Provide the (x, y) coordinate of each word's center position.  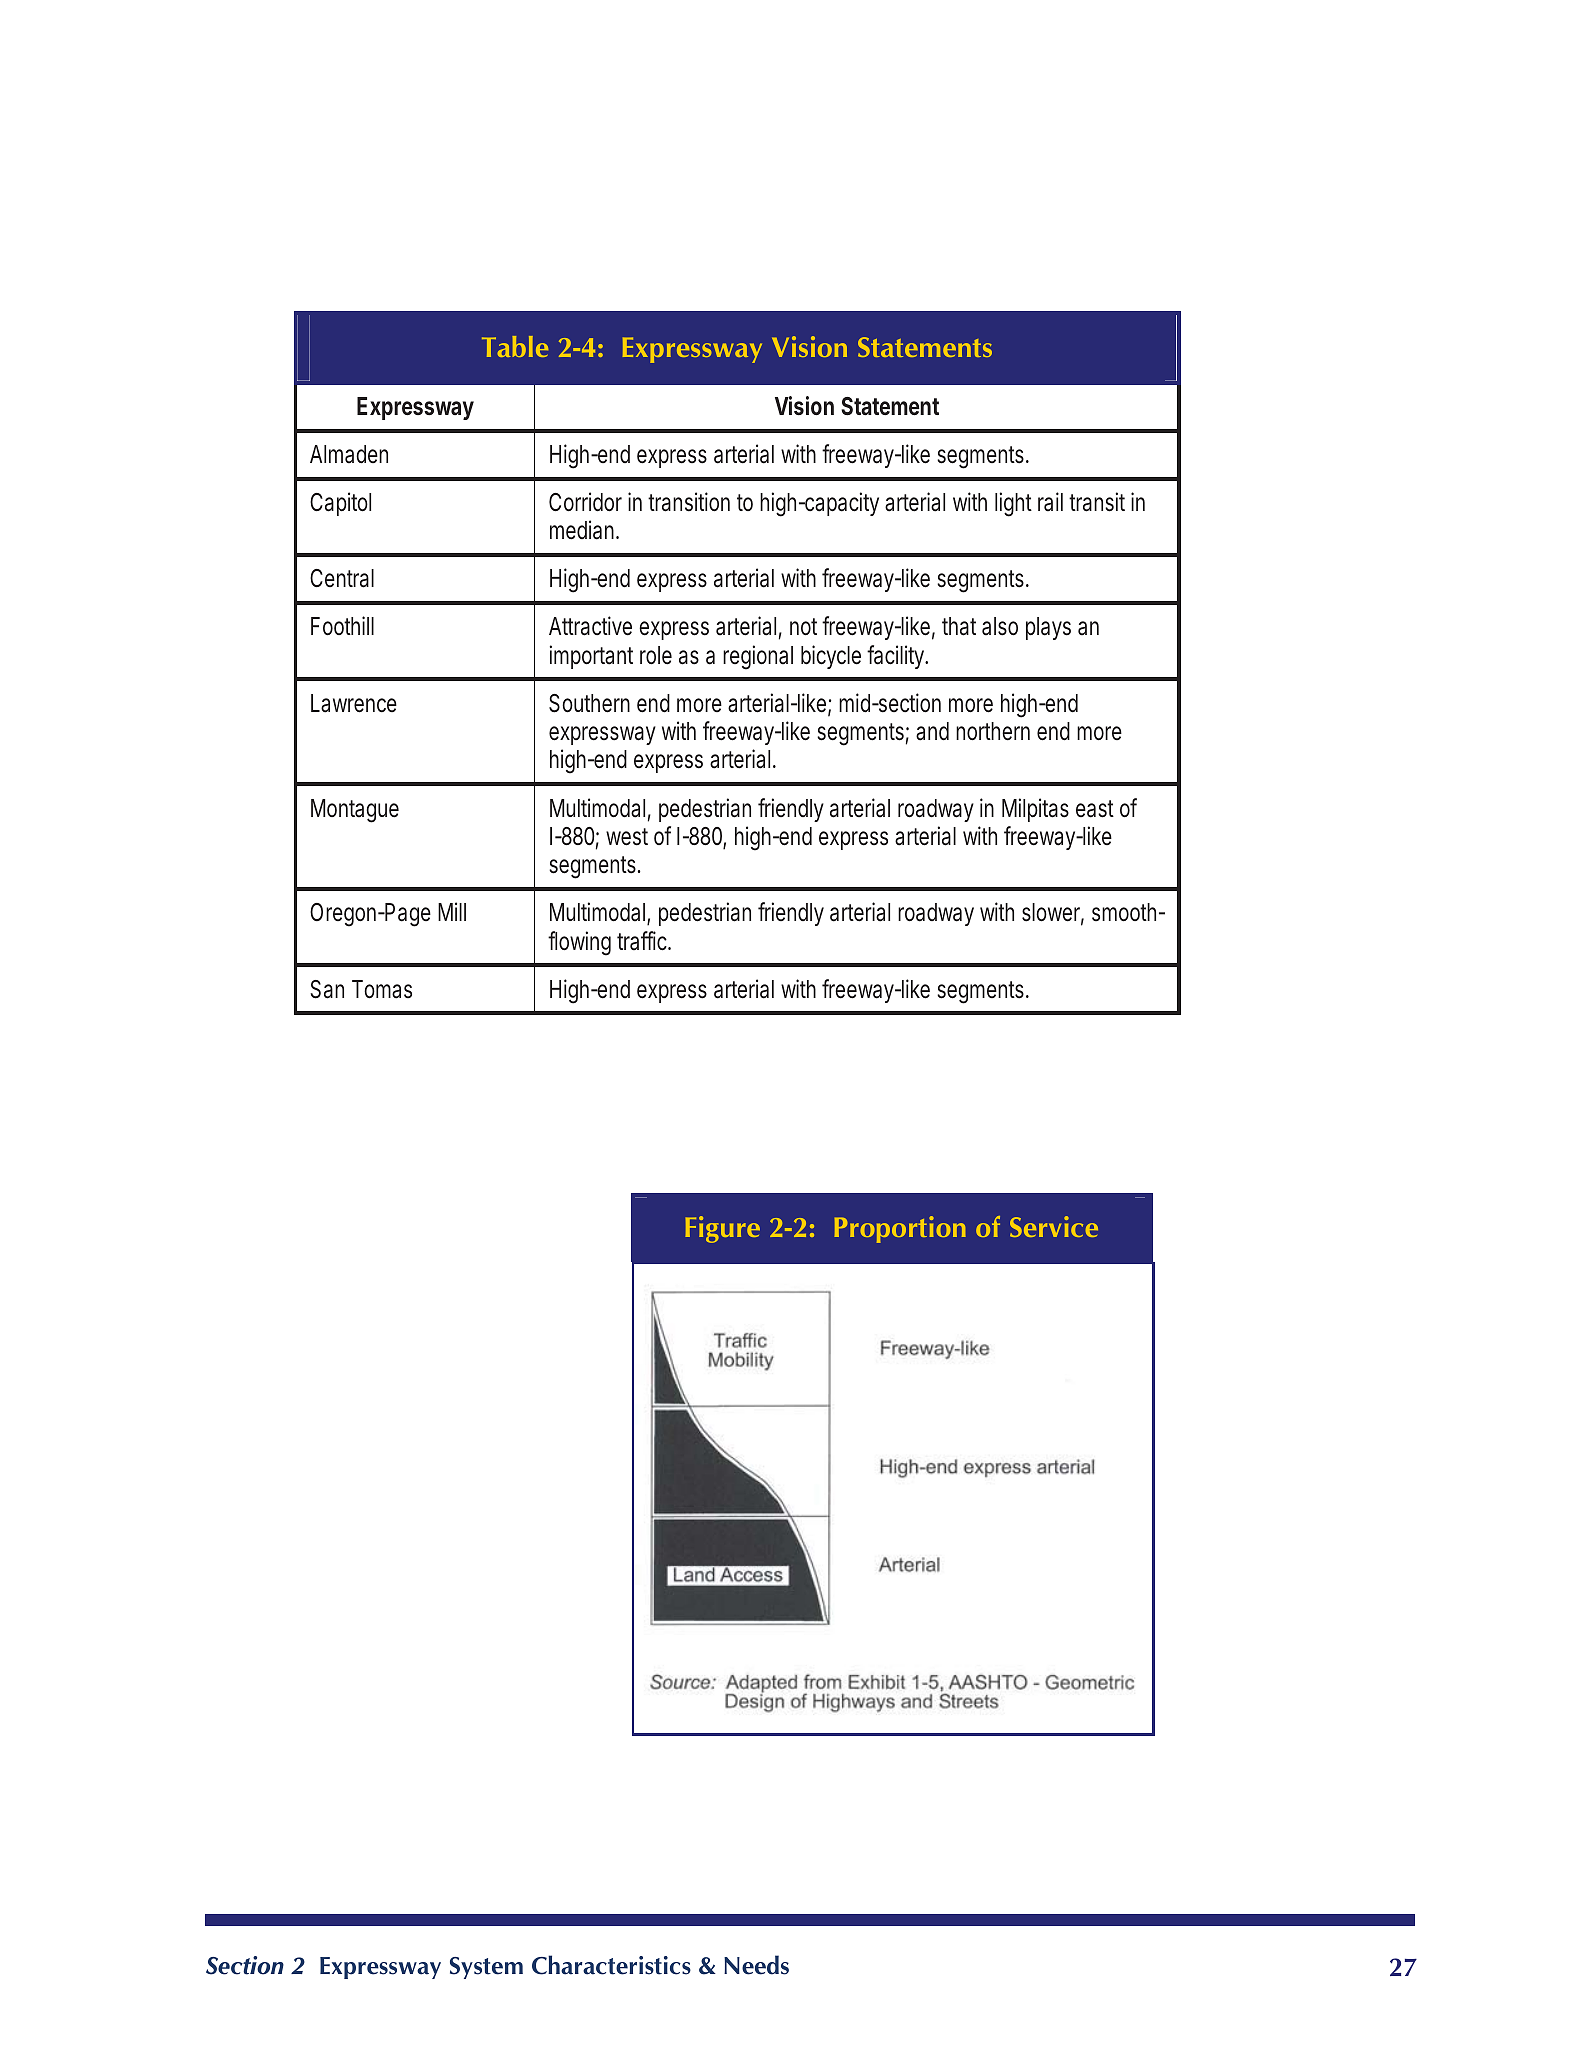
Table (515, 346)
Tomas (382, 989)
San (327, 989)
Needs (756, 1965)
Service (1054, 1226)
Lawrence (354, 703)
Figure (722, 1229)
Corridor (585, 502)
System (486, 1968)
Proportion (900, 1229)
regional (758, 657)
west (627, 837)
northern (993, 731)
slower (1053, 913)
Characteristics (611, 1965)
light (1013, 504)
